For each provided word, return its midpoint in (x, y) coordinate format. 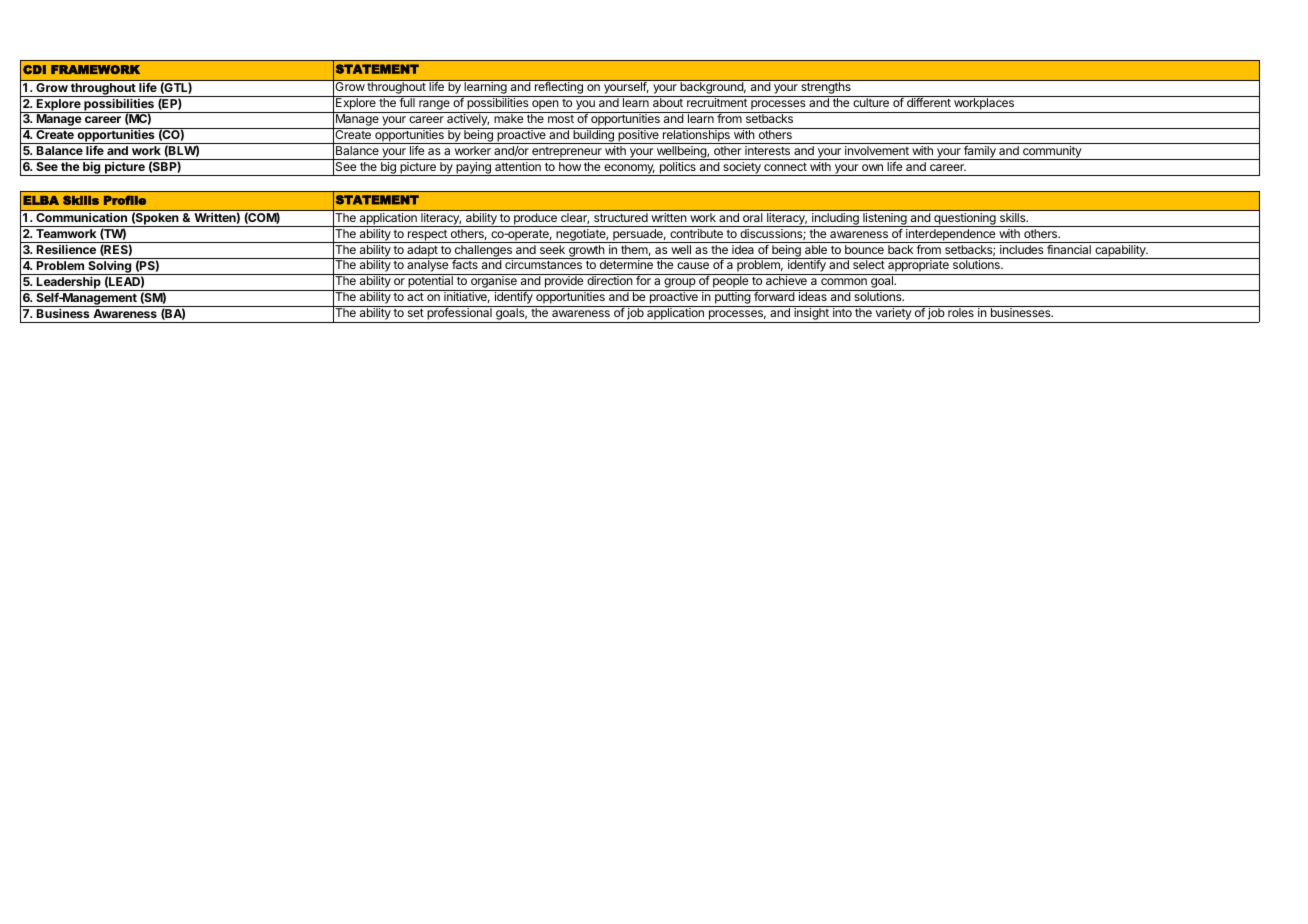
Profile (125, 200)
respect (427, 236)
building (593, 136)
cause (693, 265)
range (434, 106)
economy (629, 170)
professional (459, 315)
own (872, 167)
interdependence (951, 236)
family (980, 153)
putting (732, 299)
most (561, 119)
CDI (34, 69)
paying (473, 169)
